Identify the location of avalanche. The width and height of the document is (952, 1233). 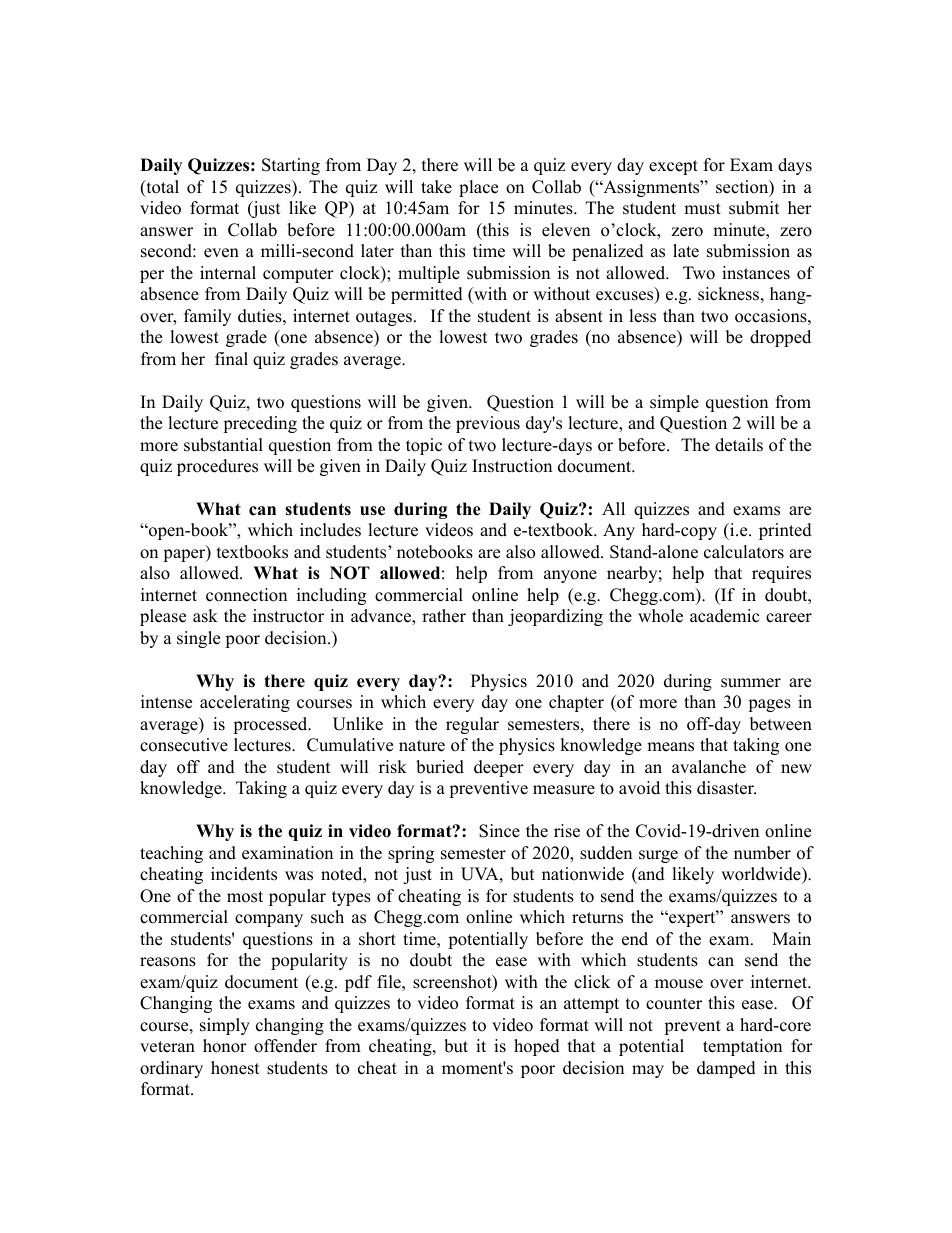
(709, 767).
